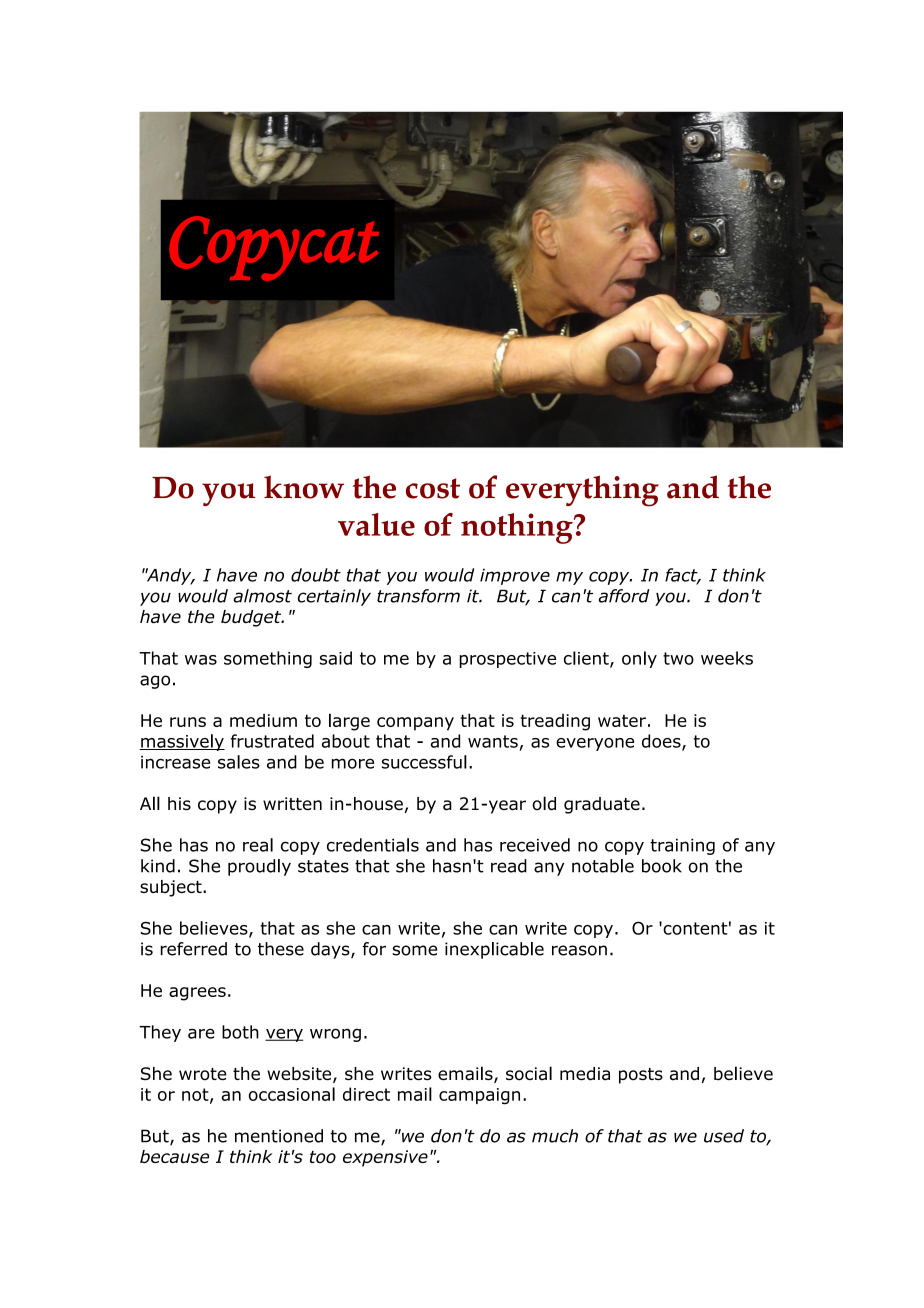 The image size is (924, 1308). What do you see at coordinates (724, 1136) in the document?
I see `used` at bounding box center [724, 1136].
